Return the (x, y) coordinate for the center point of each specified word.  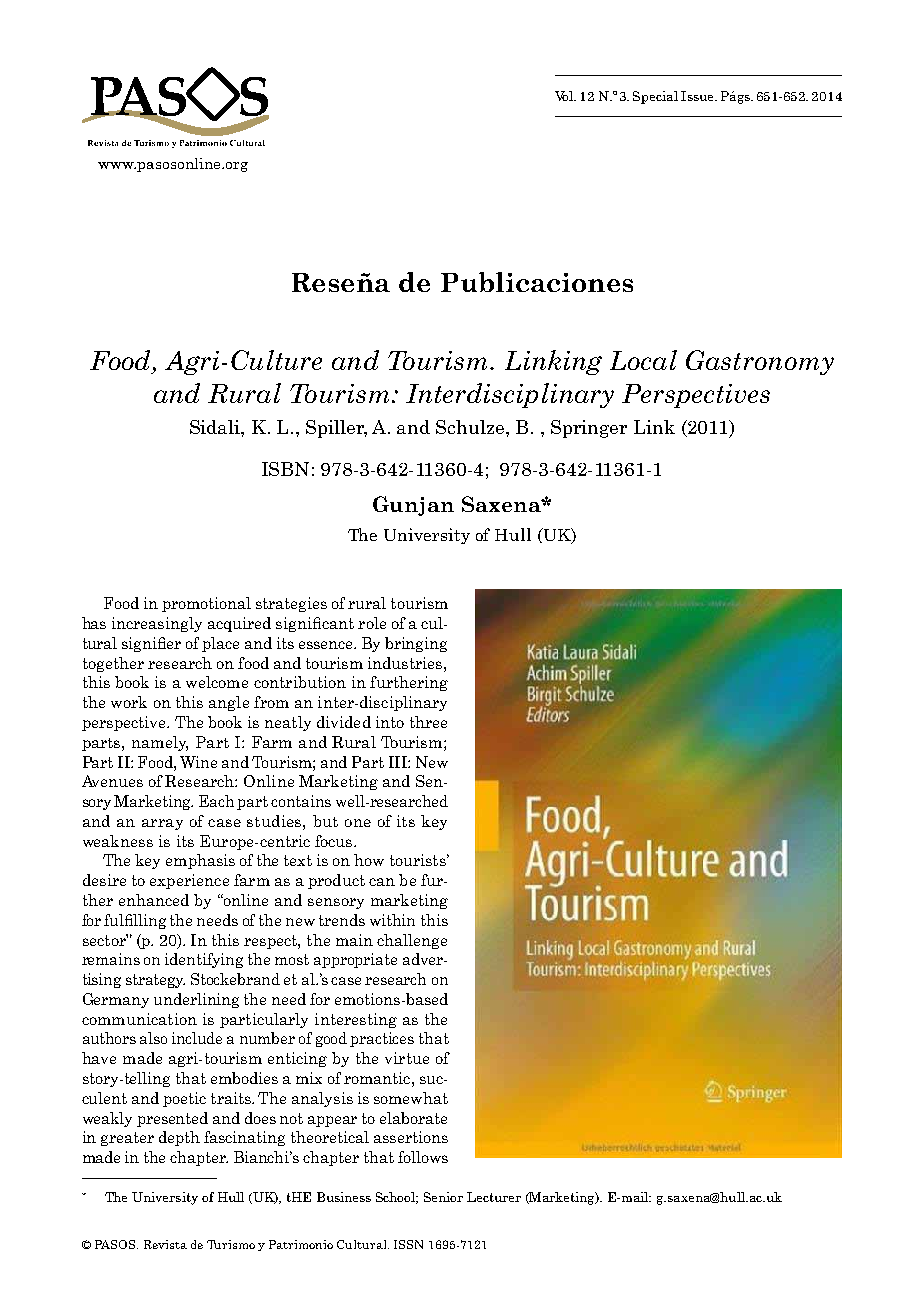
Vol (565, 96)
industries (406, 663)
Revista (165, 1244)
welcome (217, 682)
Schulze (471, 427)
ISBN (285, 469)
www (116, 165)
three (428, 722)
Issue (698, 96)
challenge (412, 941)
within (392, 920)
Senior (443, 1197)
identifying (204, 960)
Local (643, 360)
